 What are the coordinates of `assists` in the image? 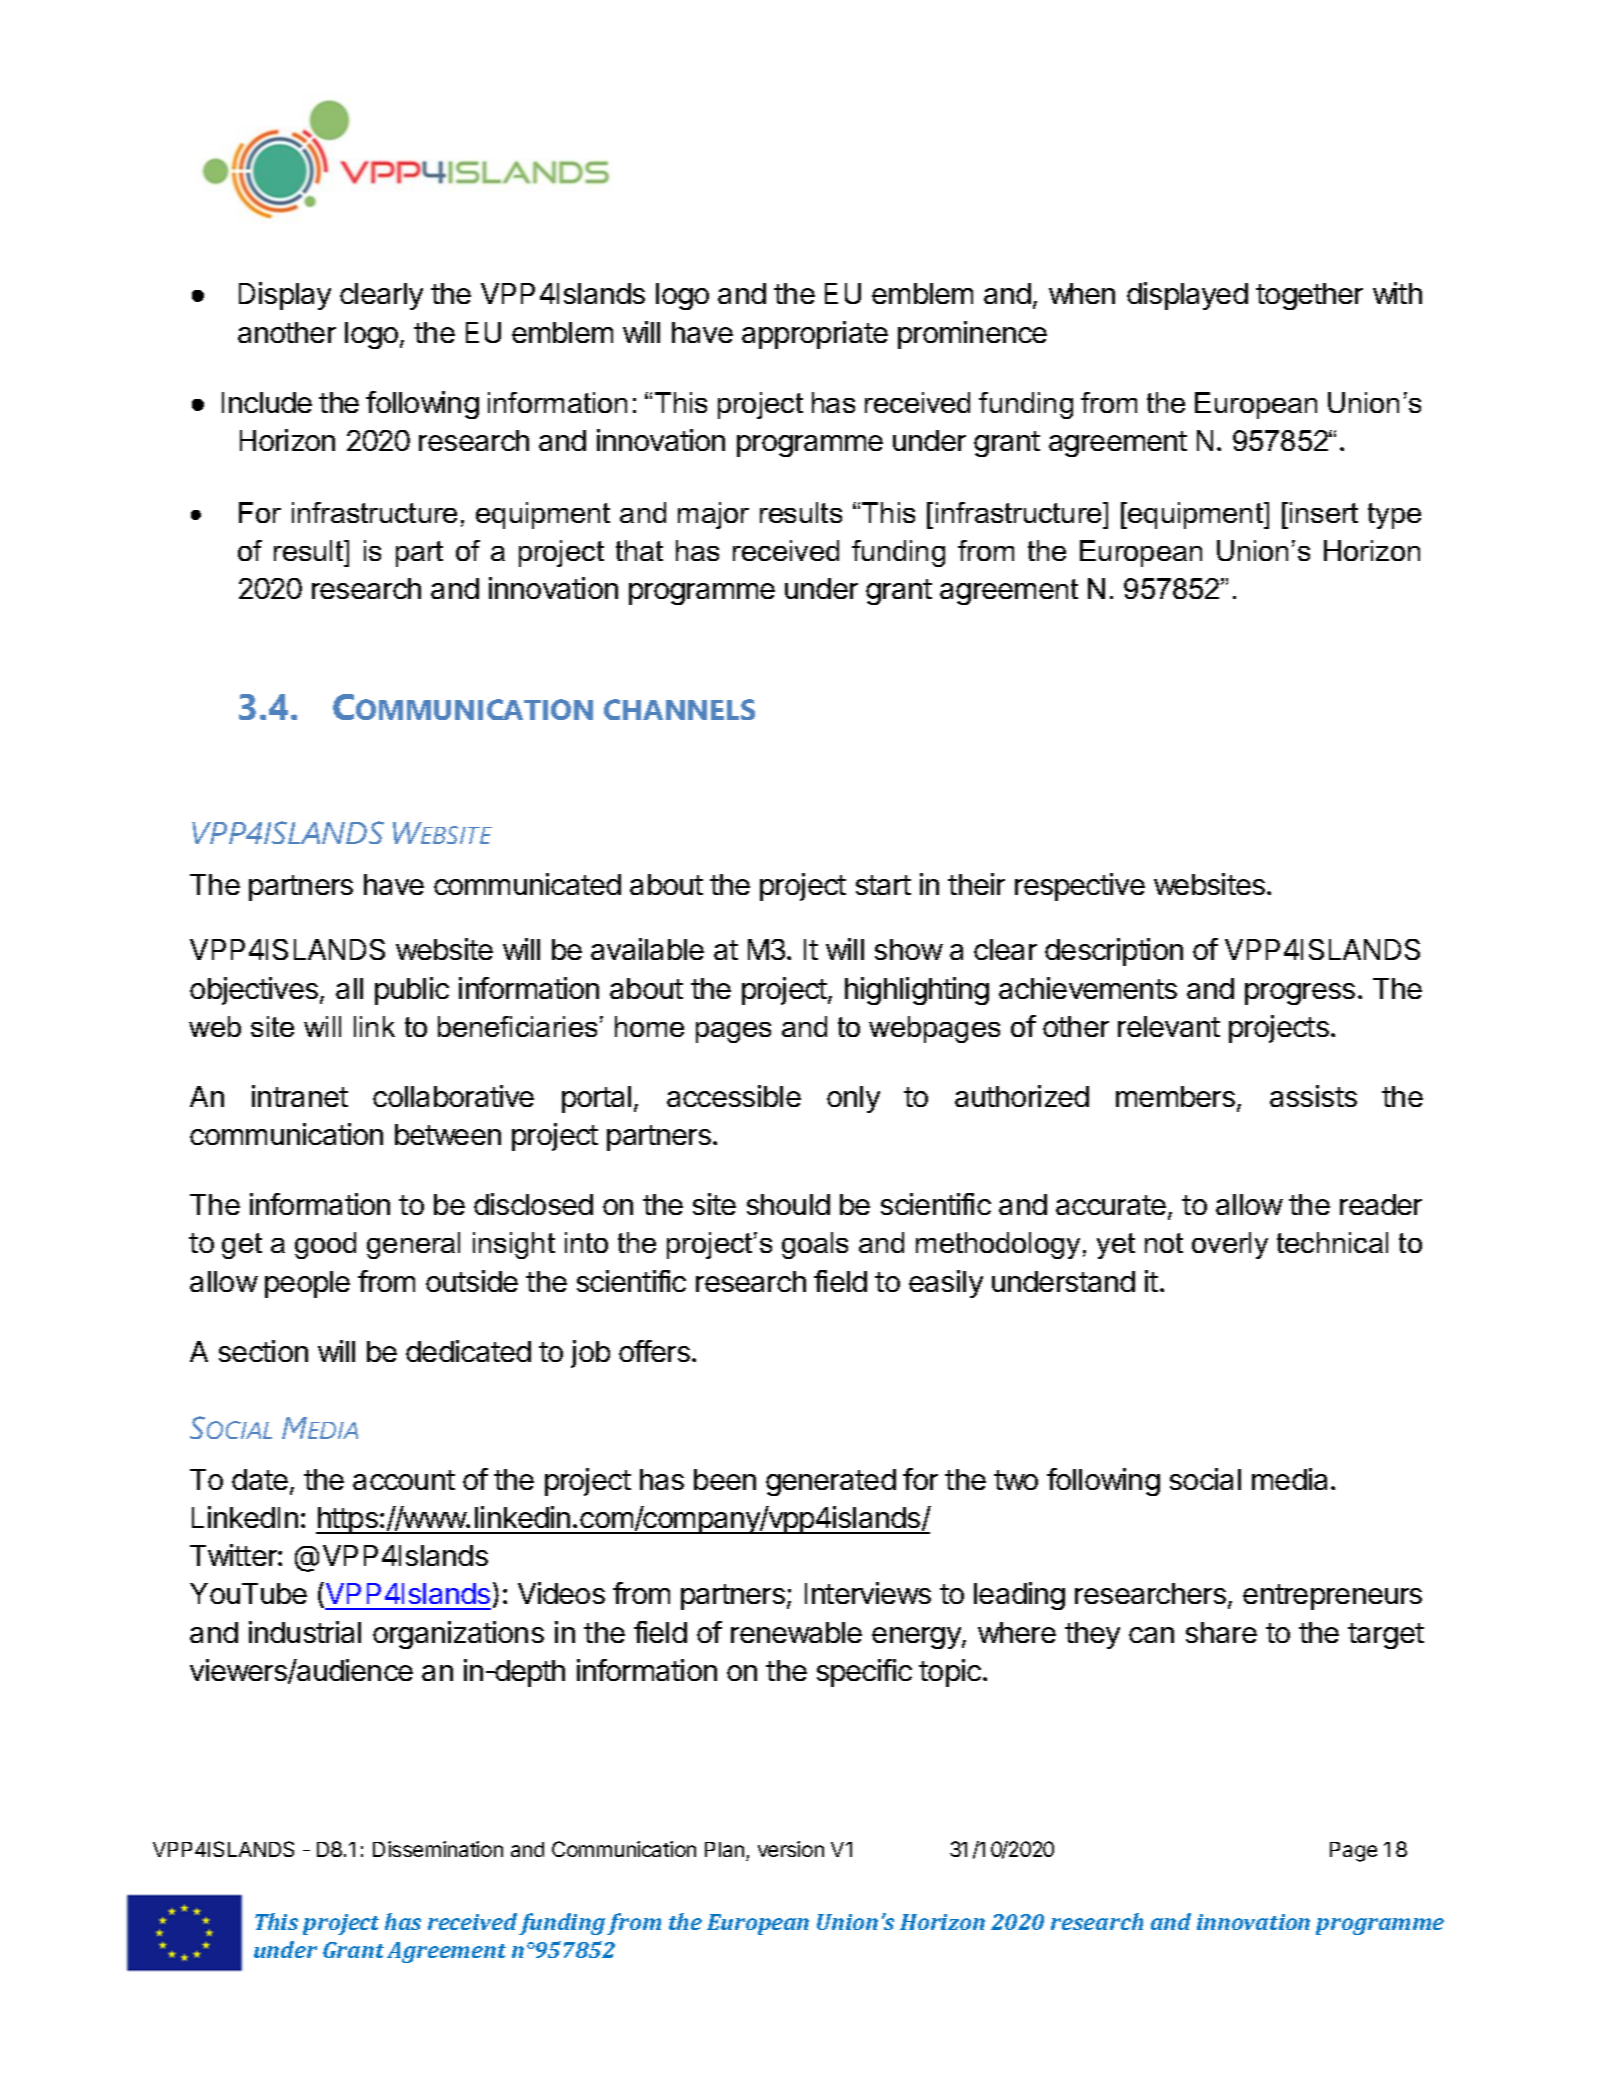 It's located at (1313, 1096).
